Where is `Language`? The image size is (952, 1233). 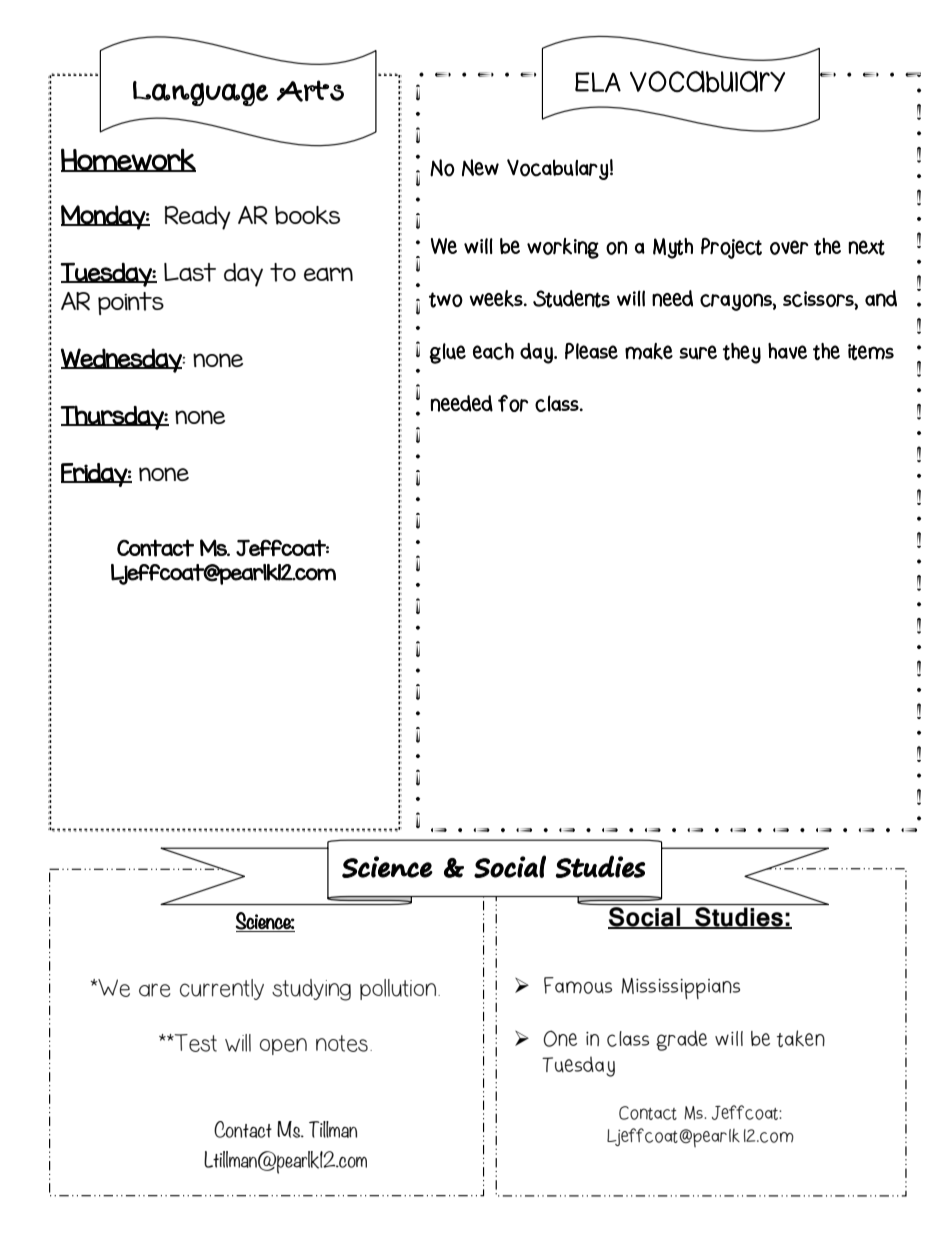
Language is located at coordinates (200, 93).
